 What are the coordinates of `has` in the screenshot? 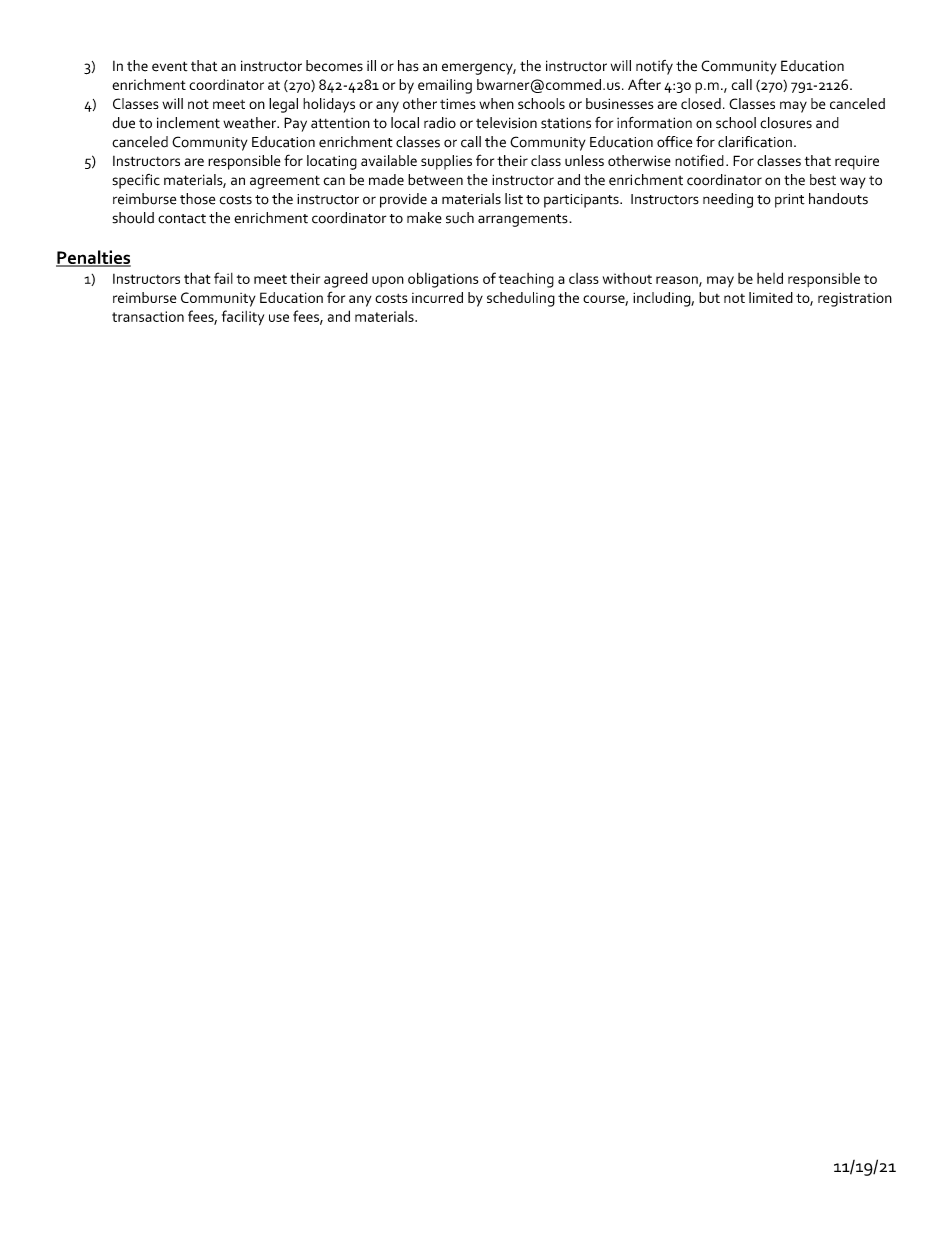 It's located at (408, 66).
